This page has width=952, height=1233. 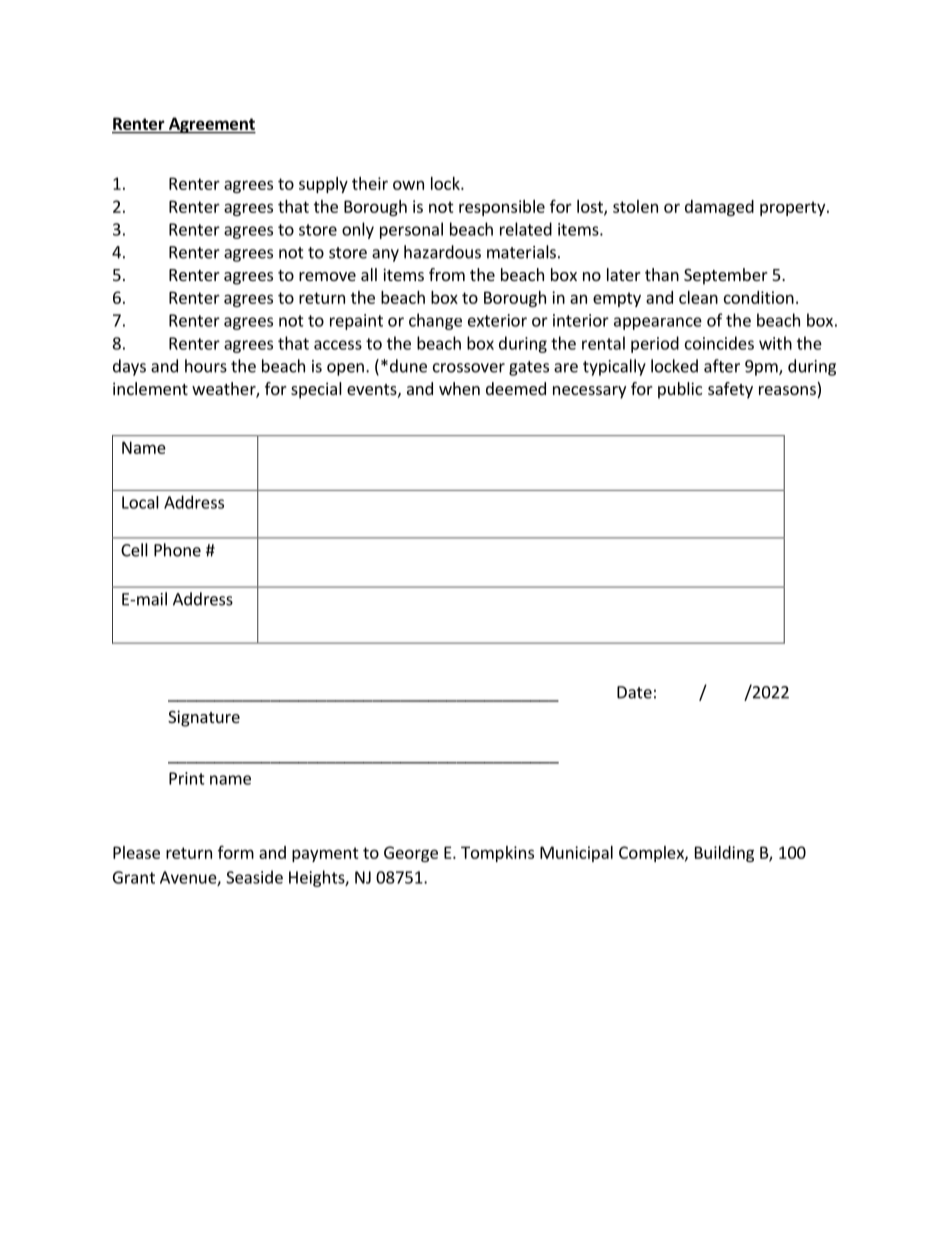 I want to click on when, so click(x=459, y=388).
